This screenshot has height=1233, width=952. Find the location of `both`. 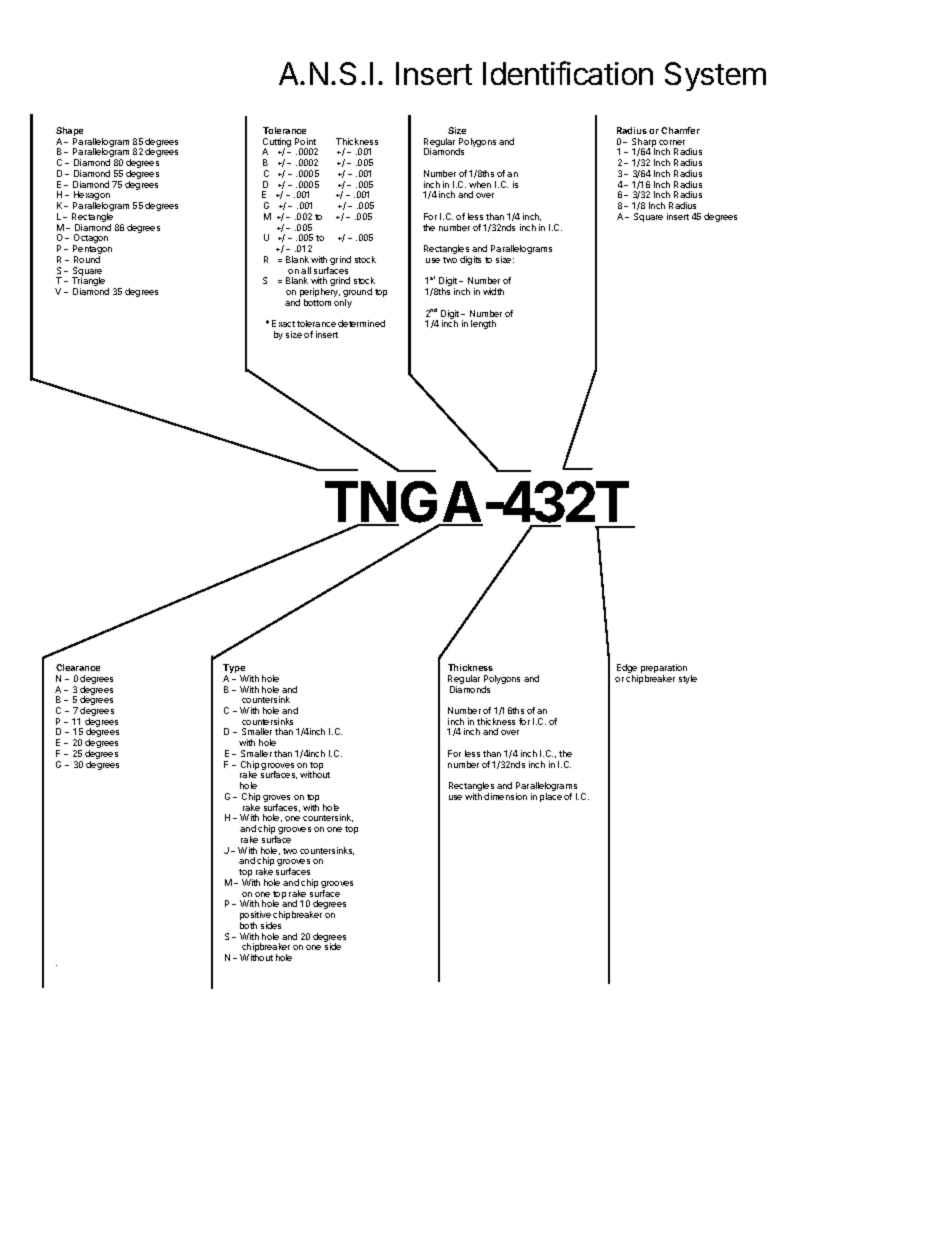

both is located at coordinates (248, 925).
